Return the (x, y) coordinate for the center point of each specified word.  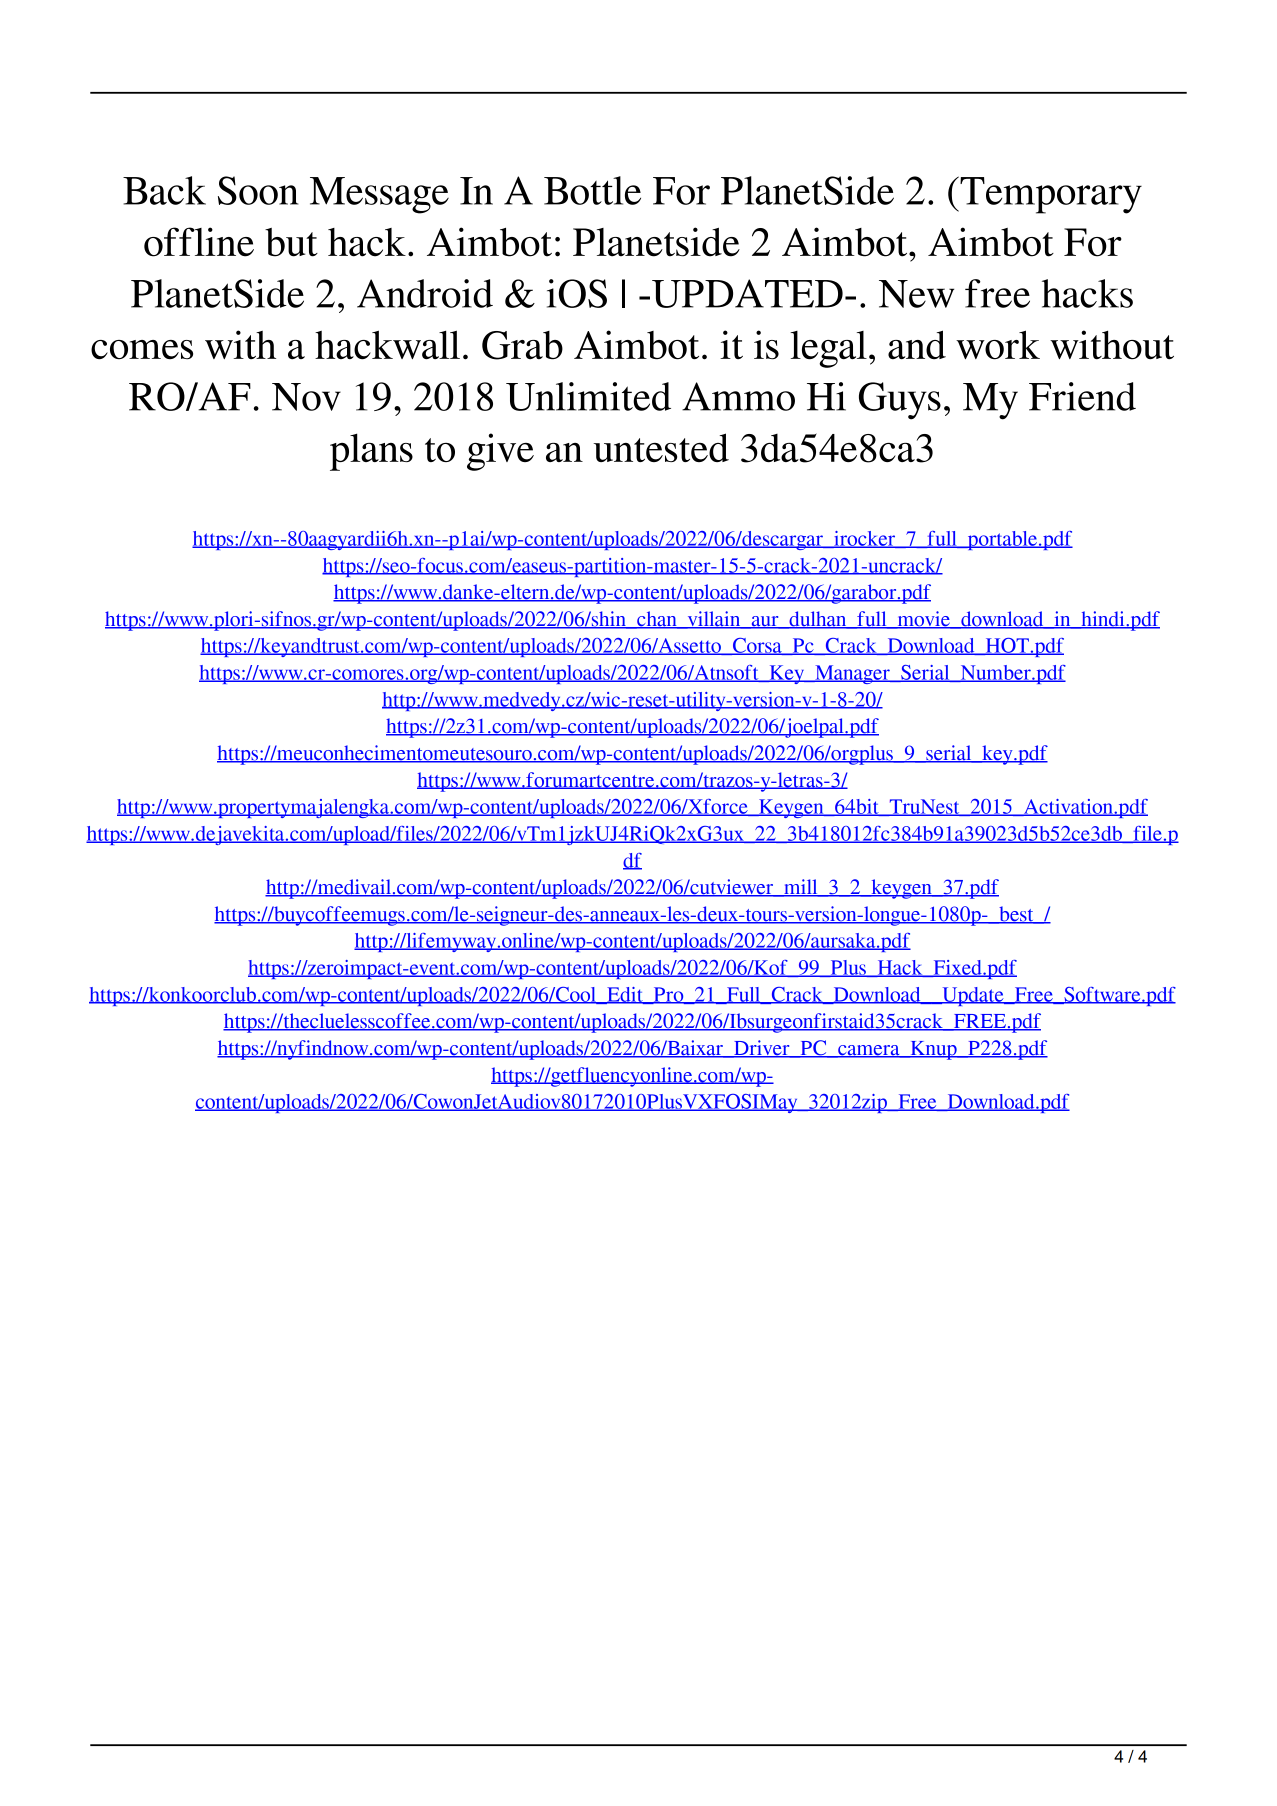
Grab (522, 345)
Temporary (1050, 195)
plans (371, 452)
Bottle (592, 190)
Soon (258, 190)
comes (142, 350)
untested (661, 447)
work (998, 345)
